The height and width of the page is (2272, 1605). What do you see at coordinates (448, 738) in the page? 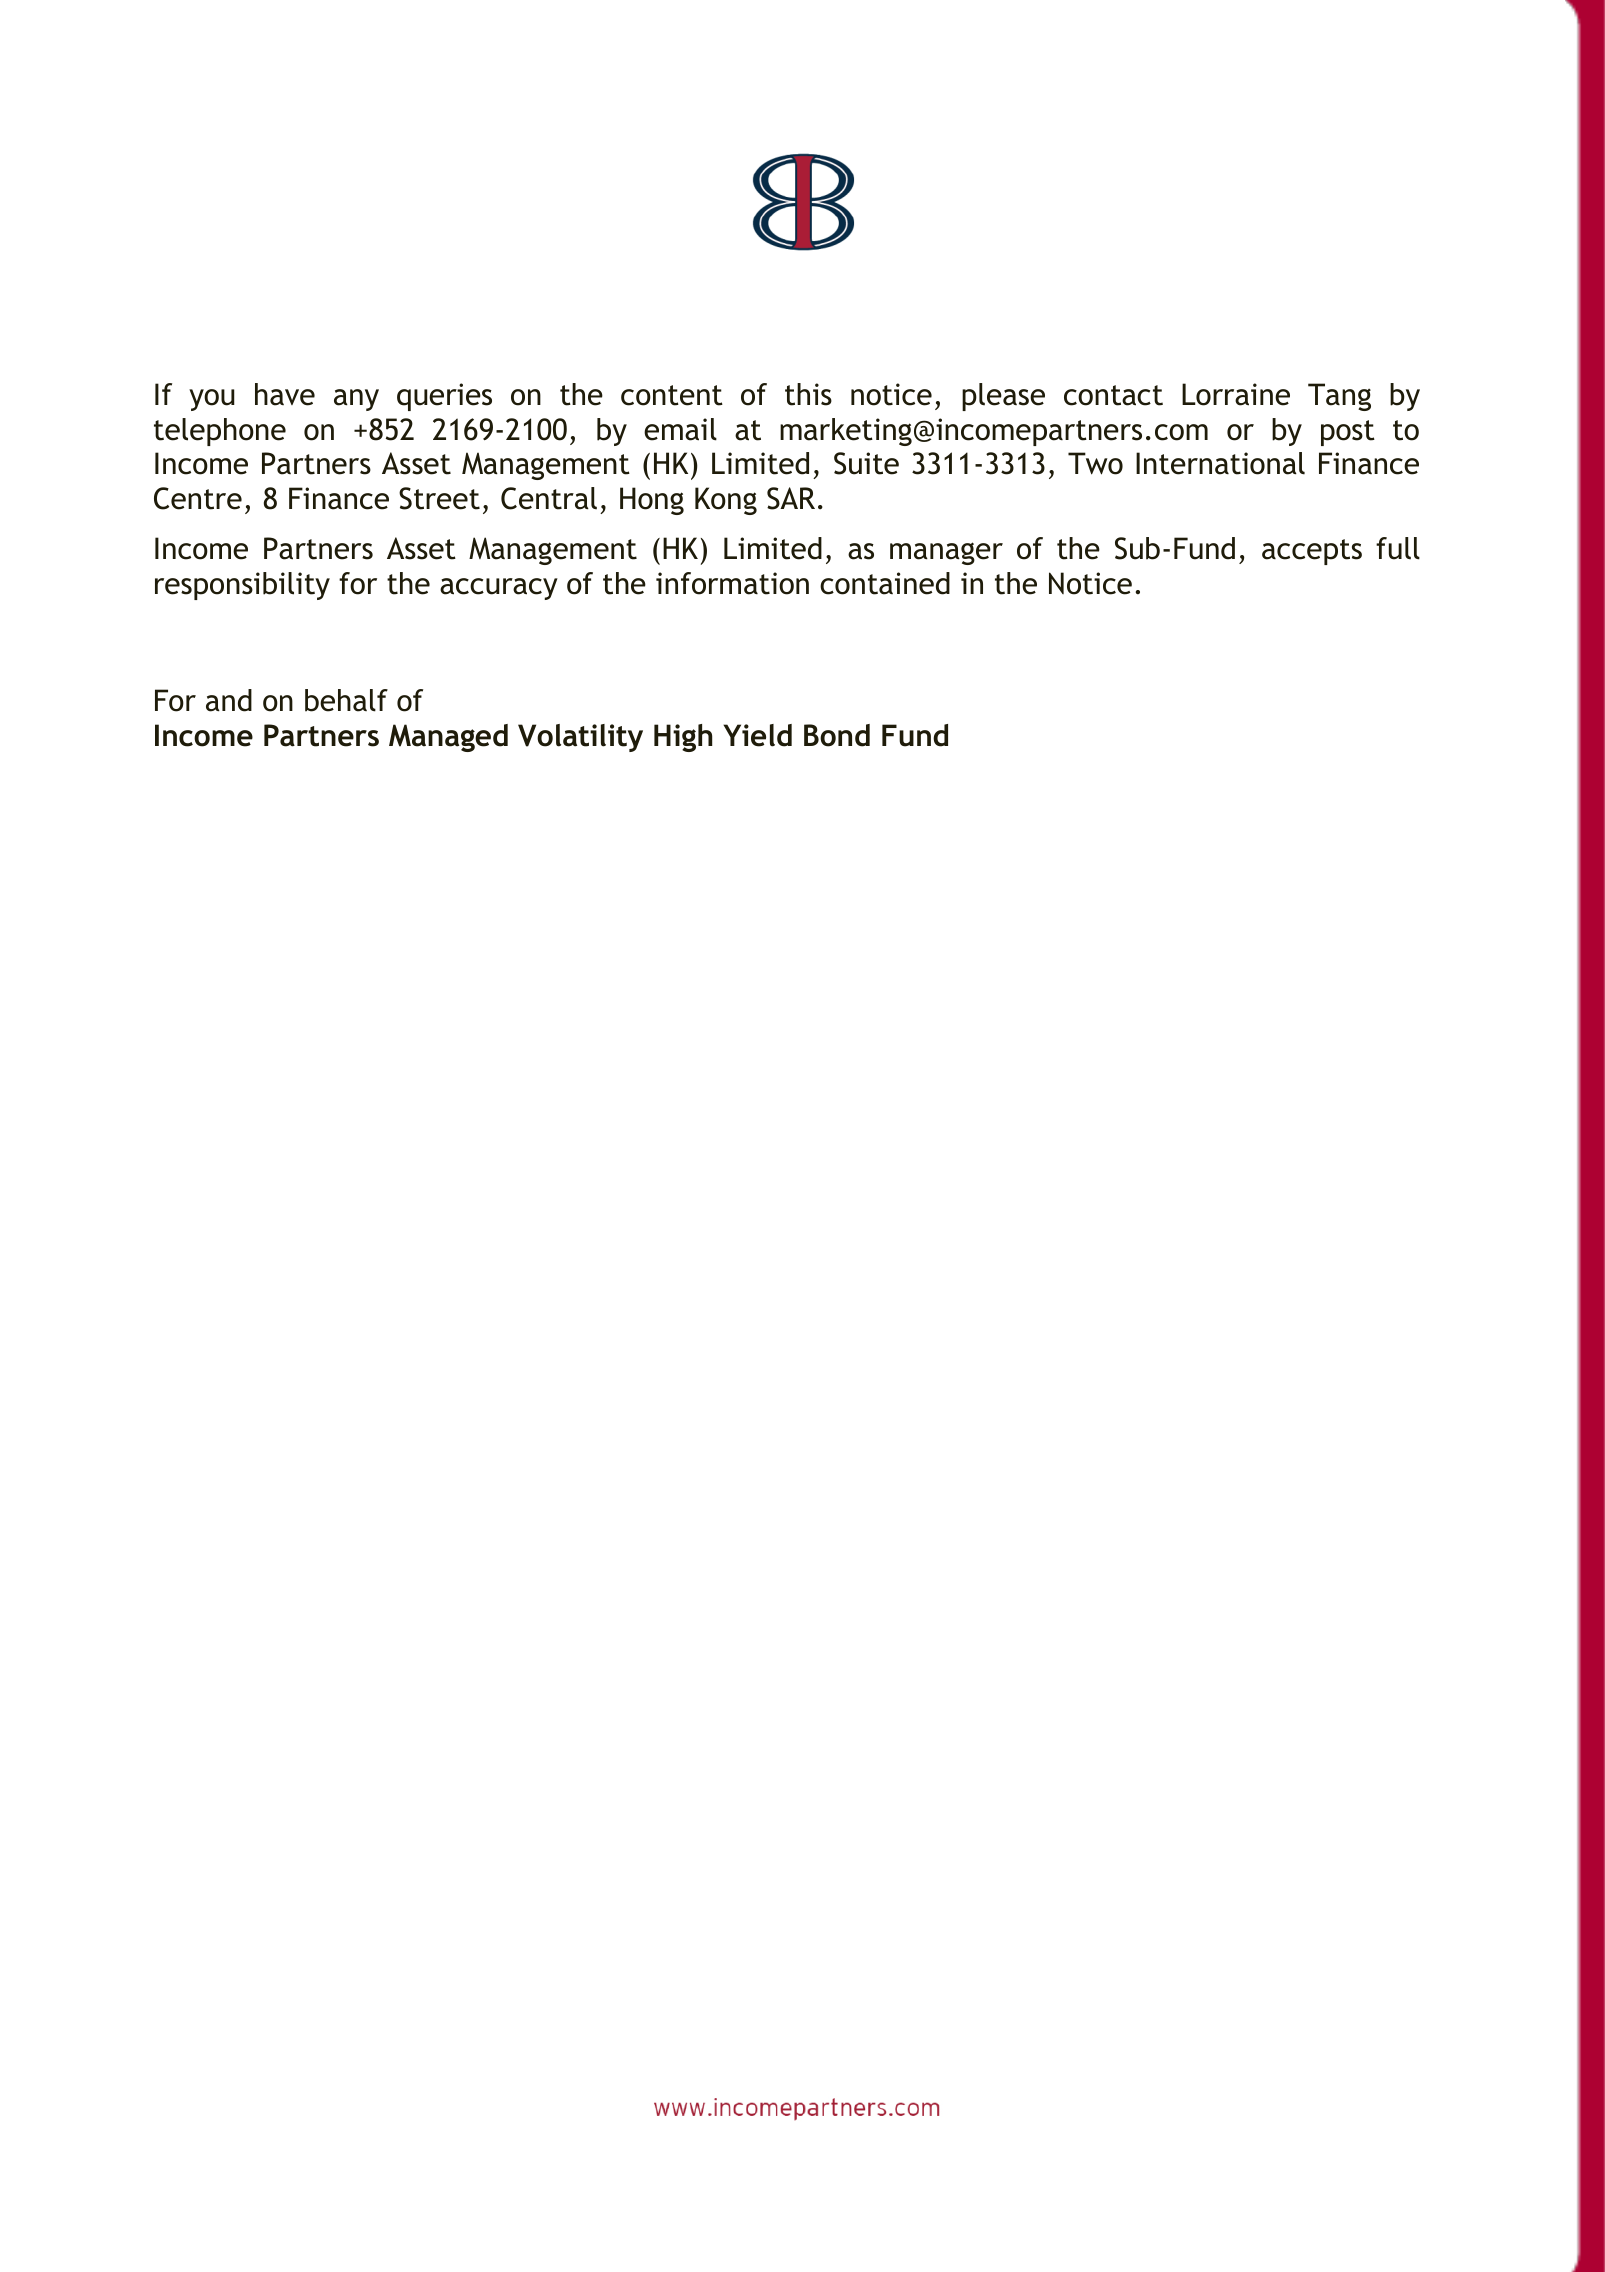
I see `Managed` at bounding box center [448, 738].
